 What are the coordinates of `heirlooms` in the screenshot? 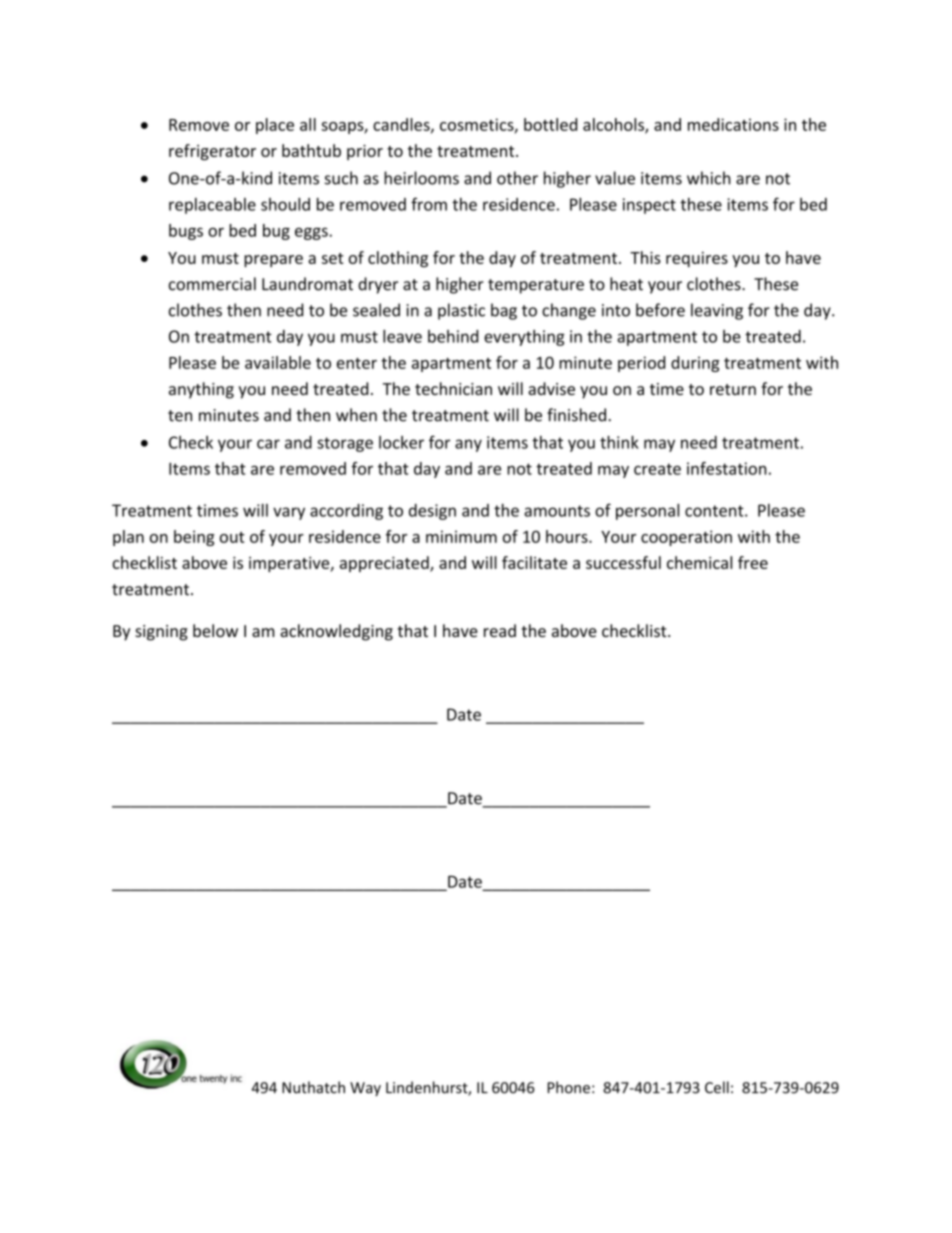 It's located at (421, 178).
